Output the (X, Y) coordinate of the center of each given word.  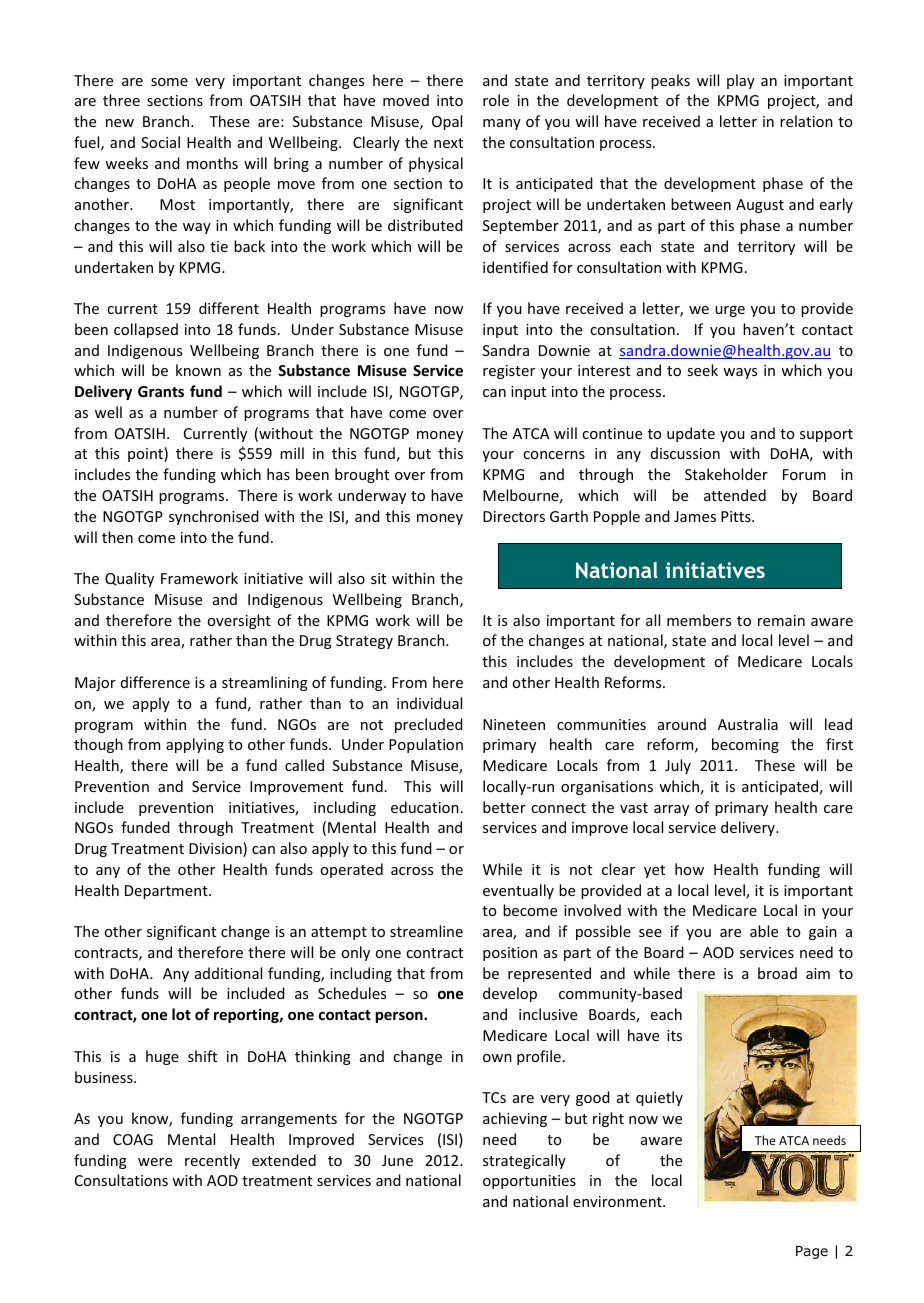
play (741, 81)
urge (730, 311)
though (98, 745)
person (400, 1017)
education (425, 807)
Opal (447, 122)
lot (181, 1014)
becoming (745, 745)
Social (160, 142)
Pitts (737, 516)
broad (777, 973)
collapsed (146, 330)
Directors (514, 516)
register (509, 372)
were (155, 1162)
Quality (129, 579)
